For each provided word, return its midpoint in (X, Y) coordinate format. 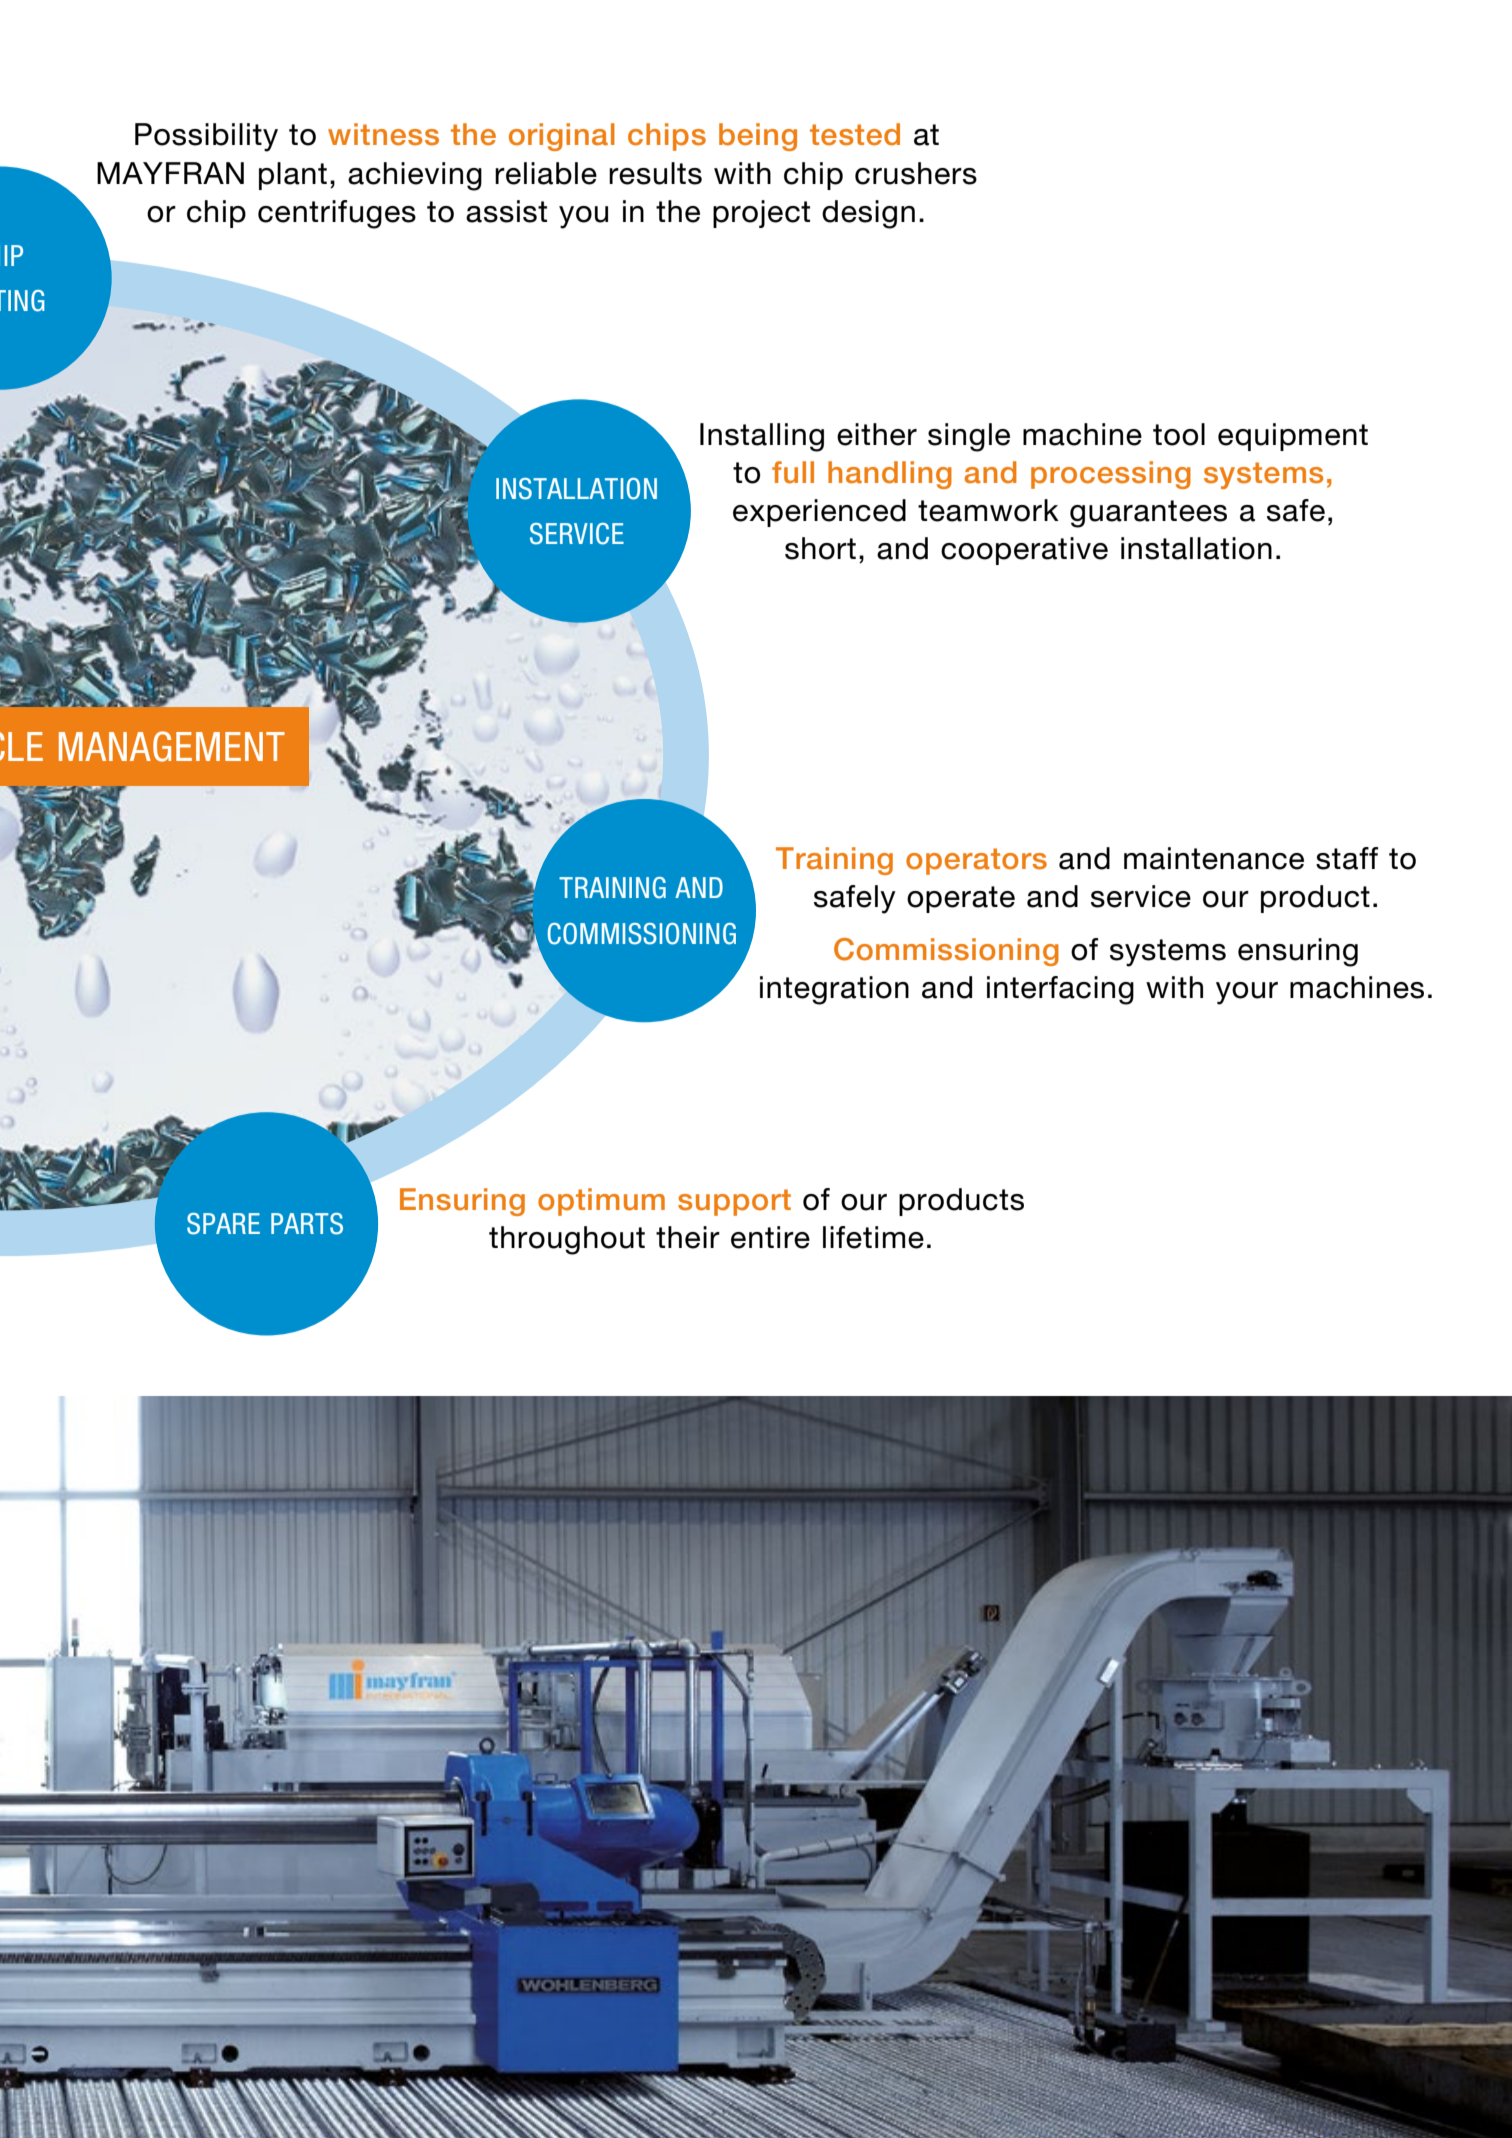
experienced (819, 513)
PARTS (307, 1224)
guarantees (1148, 514)
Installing (762, 437)
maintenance (1214, 858)
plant (293, 176)
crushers (916, 173)
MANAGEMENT (172, 746)
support (734, 1202)
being (758, 137)
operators (976, 861)
